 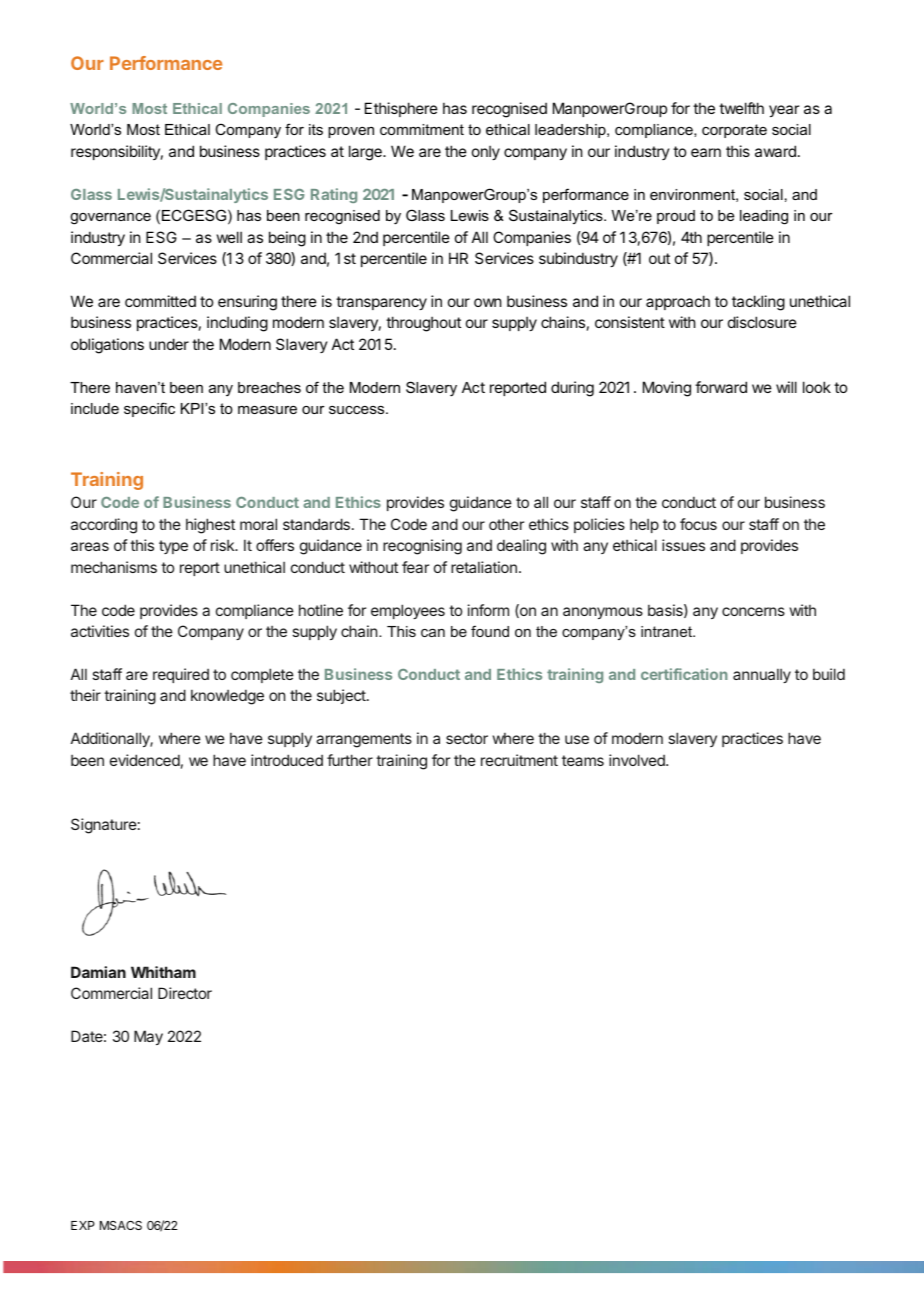 What do you see at coordinates (110, 219) in the document?
I see `governance` at bounding box center [110, 219].
